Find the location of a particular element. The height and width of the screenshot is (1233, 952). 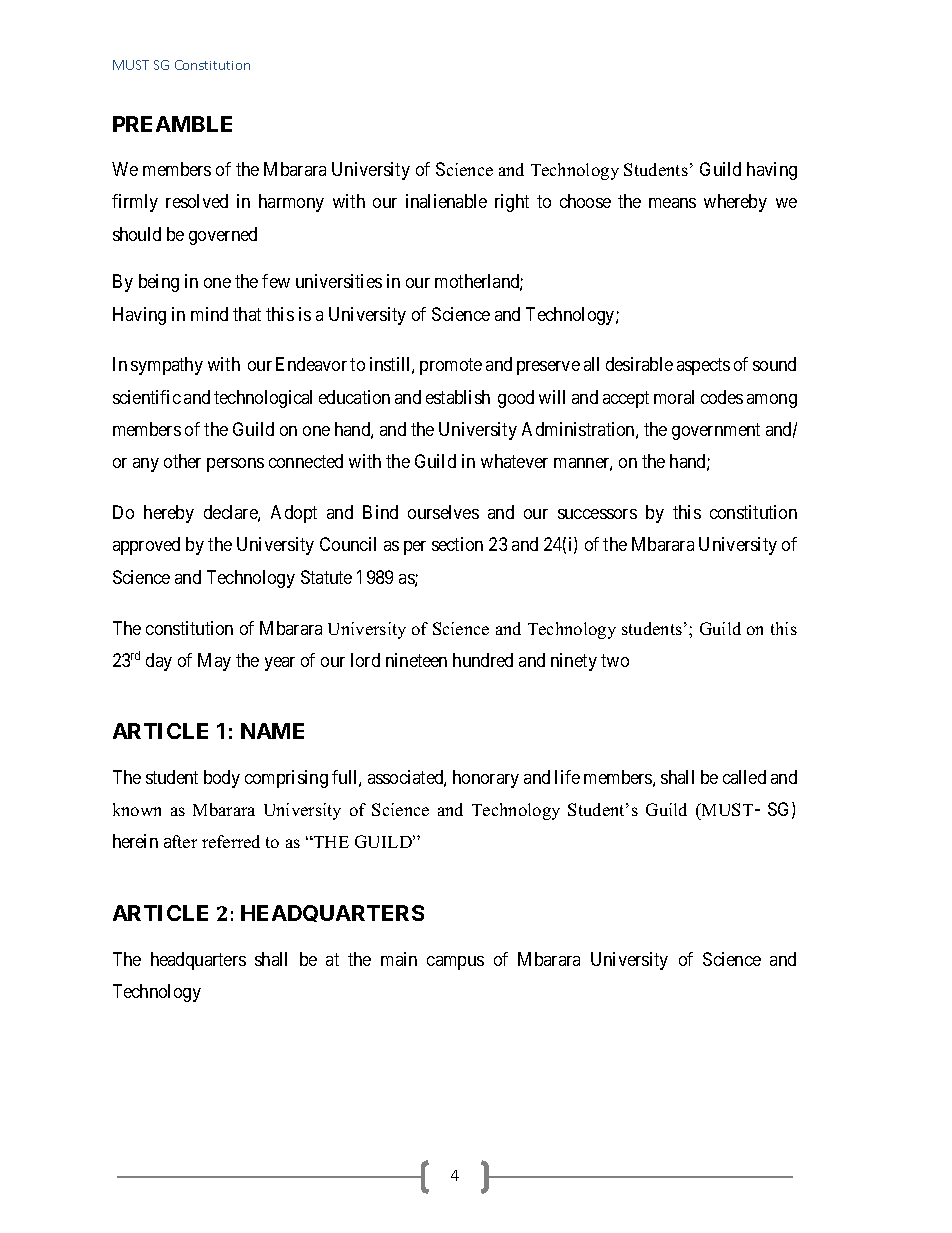

called is located at coordinates (744, 777).
